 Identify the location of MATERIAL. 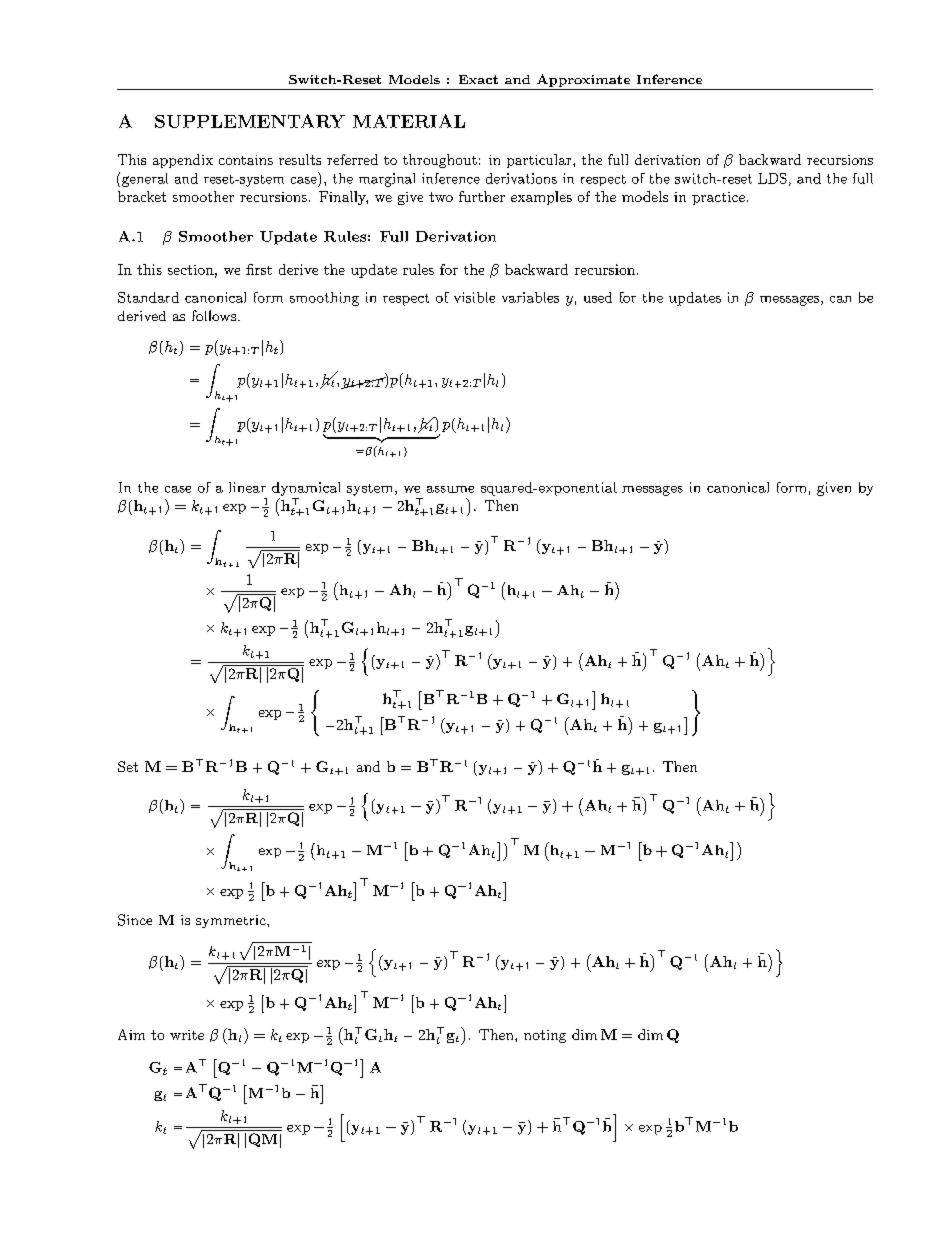
(409, 121).
